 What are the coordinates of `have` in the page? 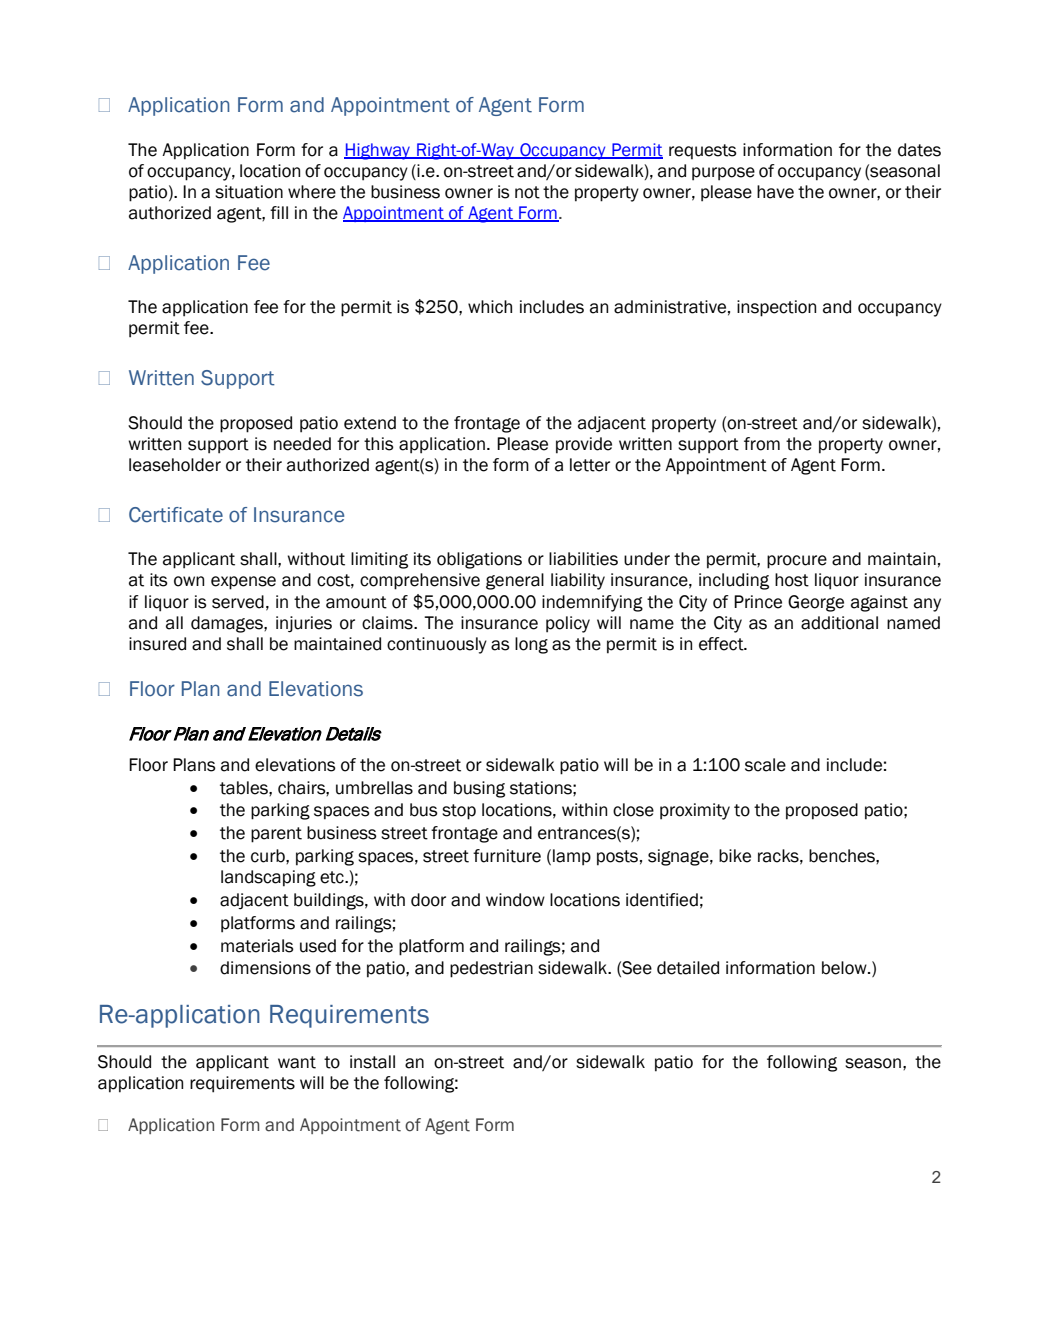 It's located at (775, 192).
